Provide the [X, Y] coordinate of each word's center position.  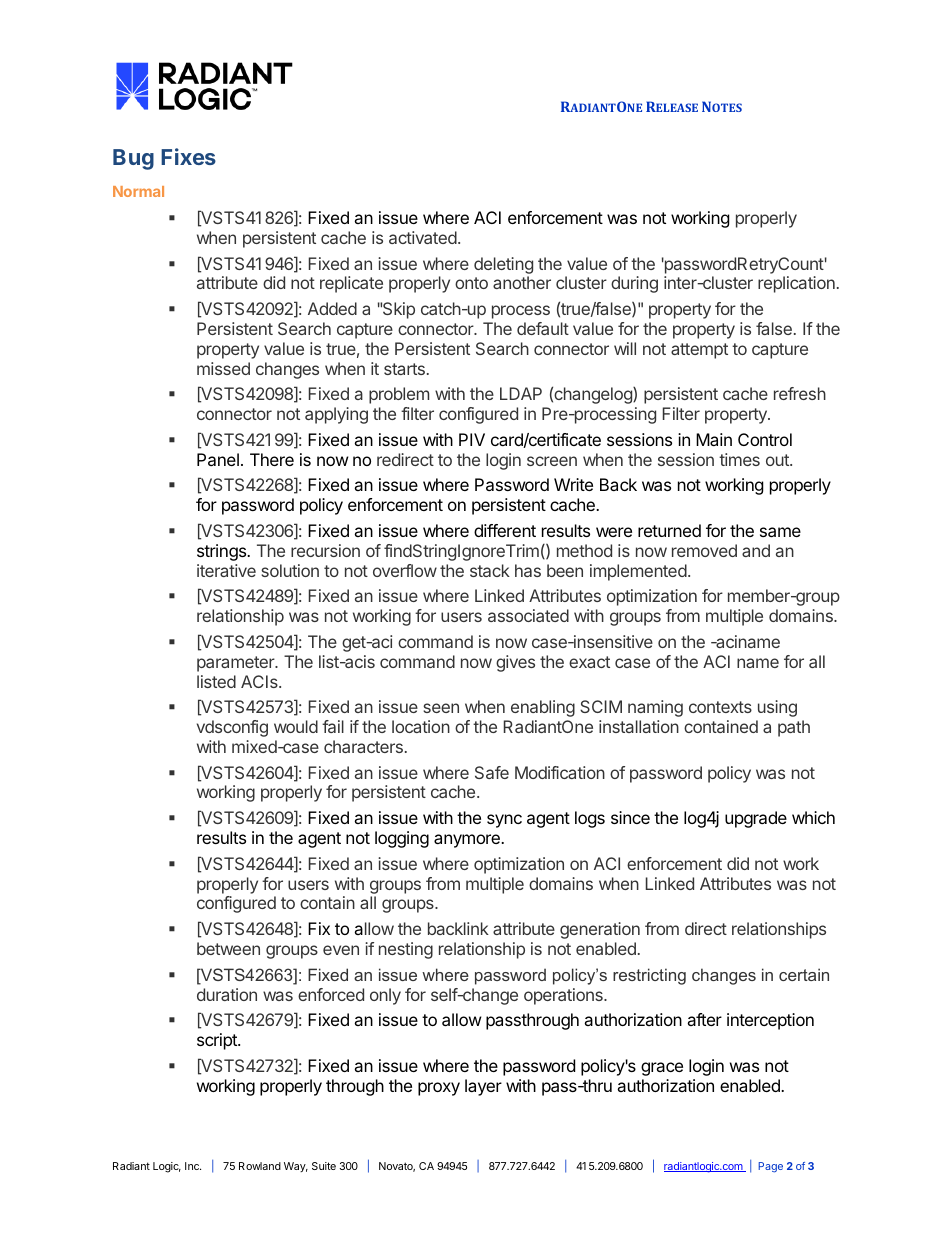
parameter [237, 664]
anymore [468, 841]
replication [796, 284]
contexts [720, 707]
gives [515, 663]
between [228, 948]
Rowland [260, 1166]
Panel [218, 459]
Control [765, 439]
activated [423, 237]
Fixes [188, 156]
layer [483, 1087]
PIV [472, 439]
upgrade [756, 819]
